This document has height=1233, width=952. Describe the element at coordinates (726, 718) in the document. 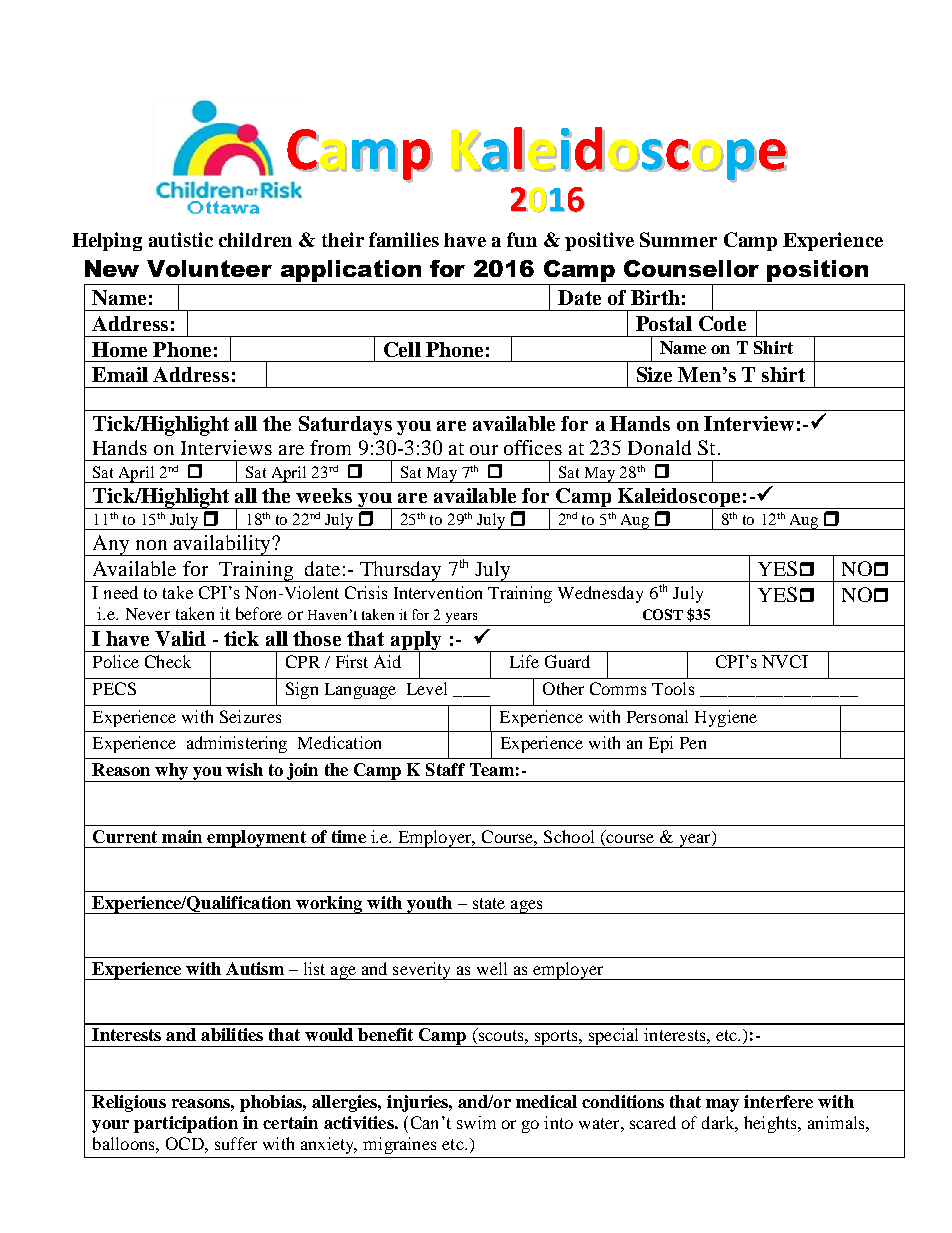

I see `Hygiene` at that location.
